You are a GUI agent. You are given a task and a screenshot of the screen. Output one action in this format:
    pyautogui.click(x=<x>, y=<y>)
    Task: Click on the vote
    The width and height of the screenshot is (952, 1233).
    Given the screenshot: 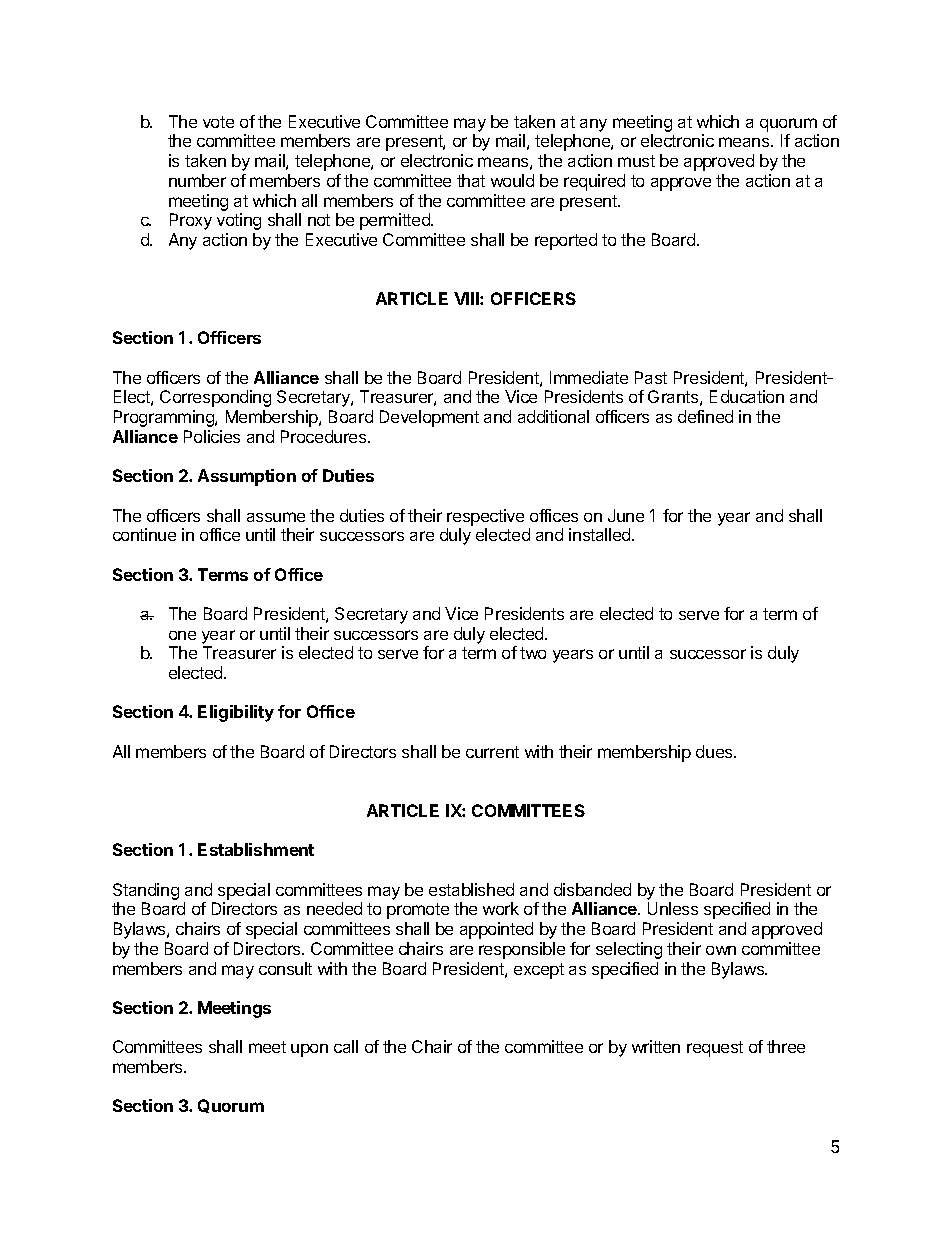 What is the action you would take?
    pyautogui.click(x=218, y=122)
